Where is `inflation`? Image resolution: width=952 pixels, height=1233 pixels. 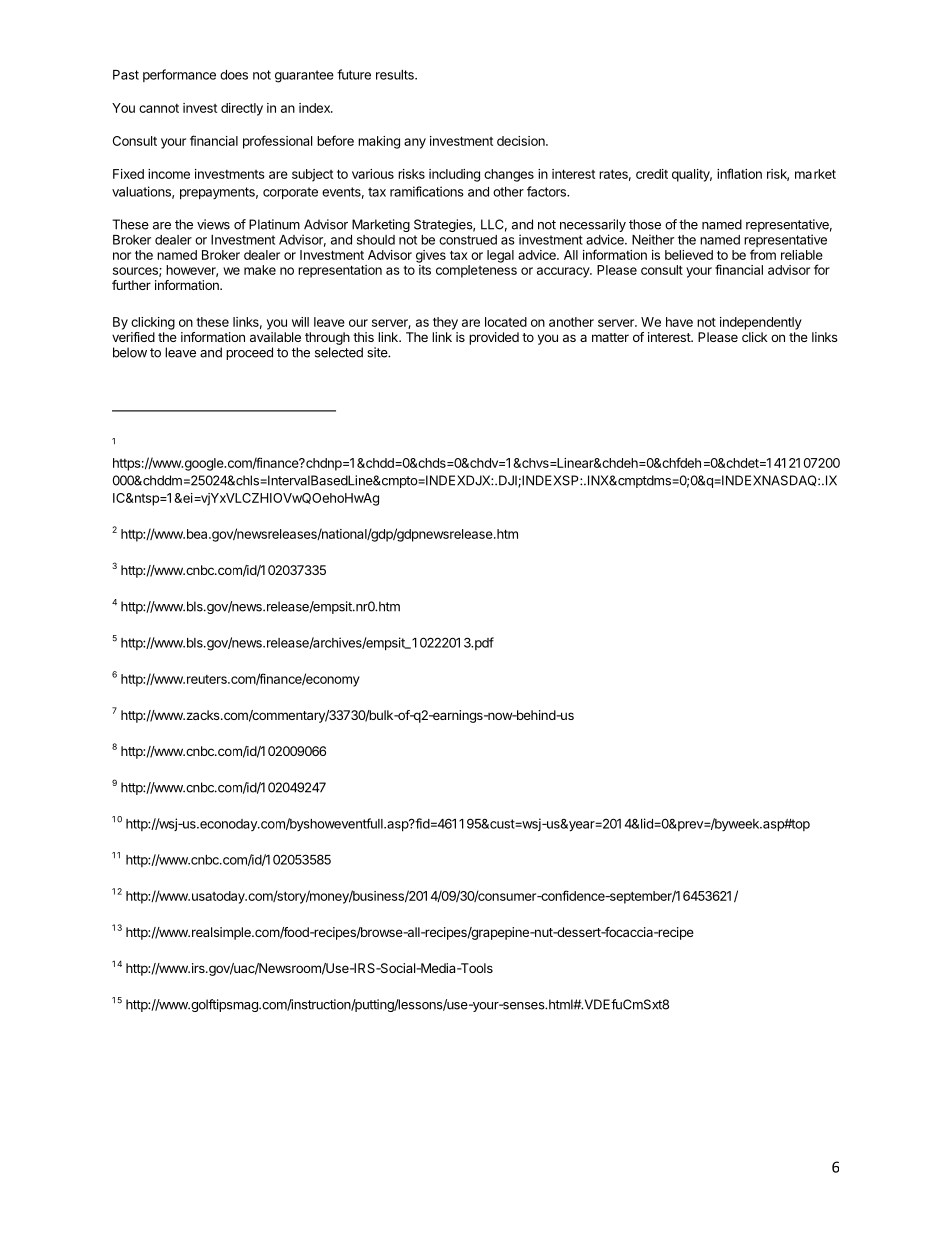
inflation is located at coordinates (739, 173).
